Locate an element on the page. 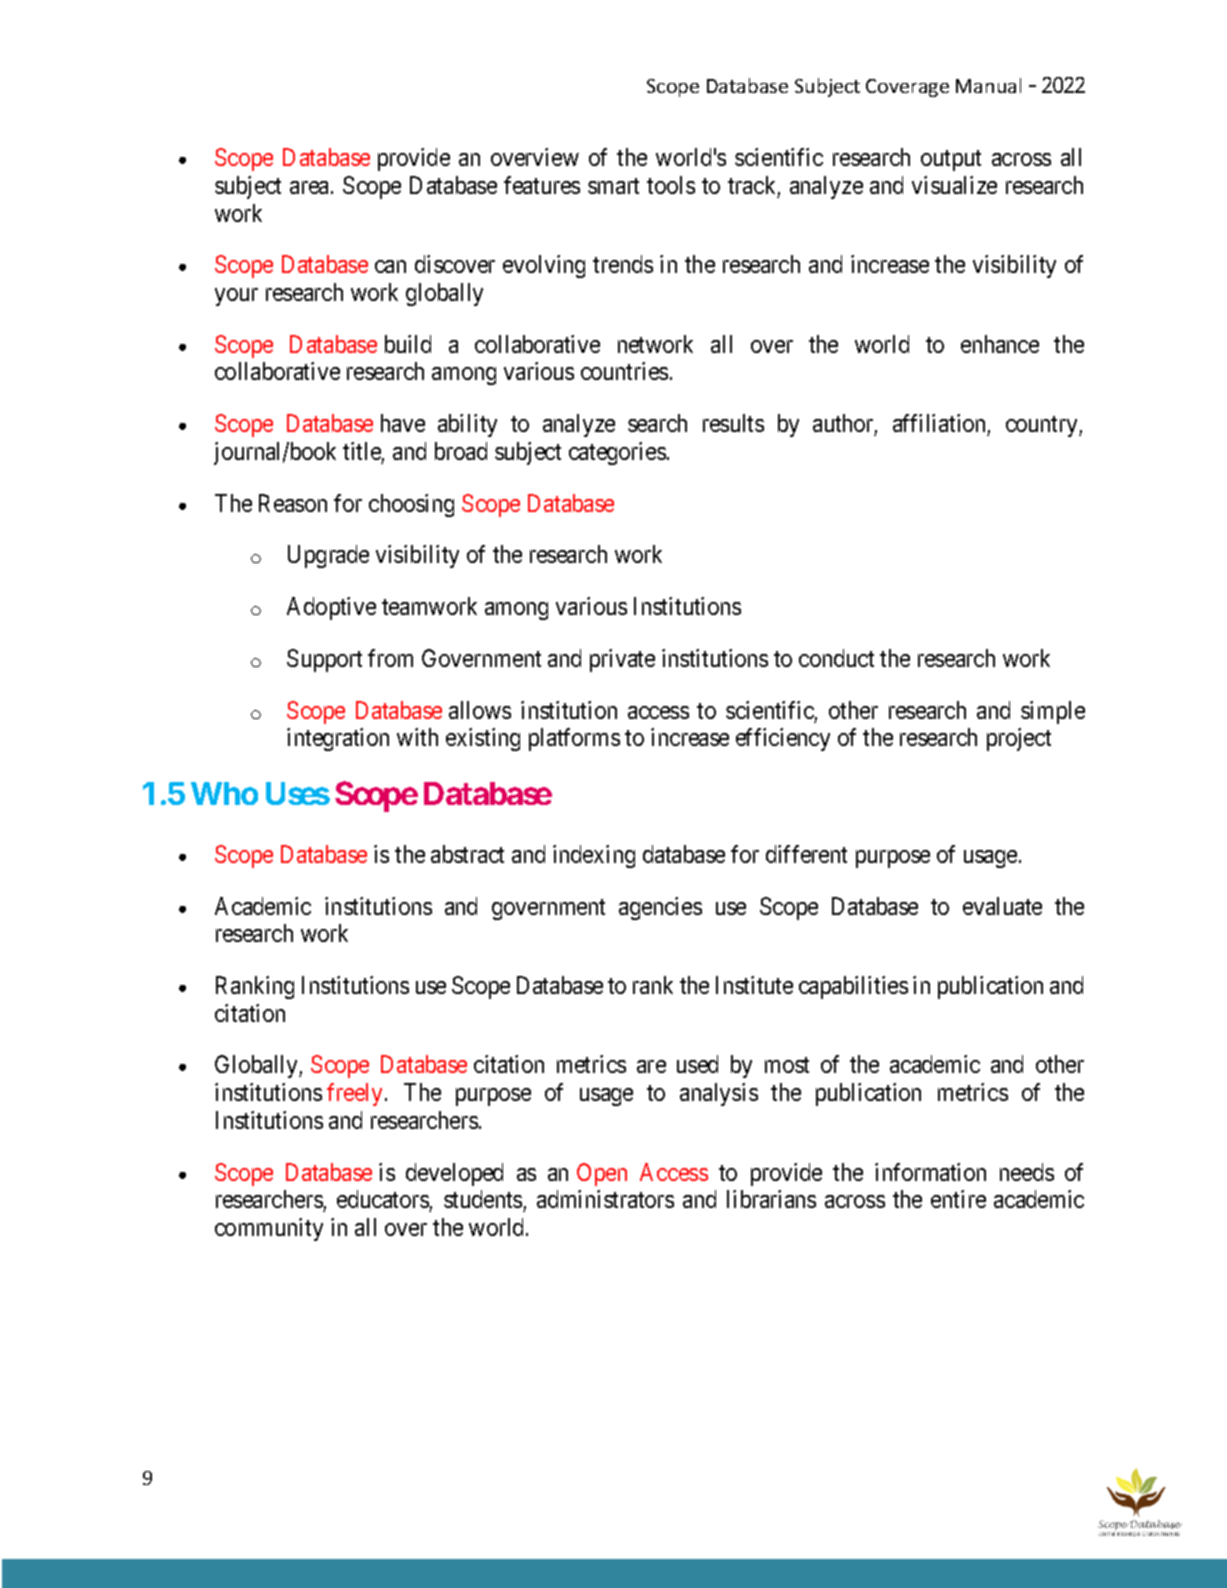  have is located at coordinates (403, 423).
